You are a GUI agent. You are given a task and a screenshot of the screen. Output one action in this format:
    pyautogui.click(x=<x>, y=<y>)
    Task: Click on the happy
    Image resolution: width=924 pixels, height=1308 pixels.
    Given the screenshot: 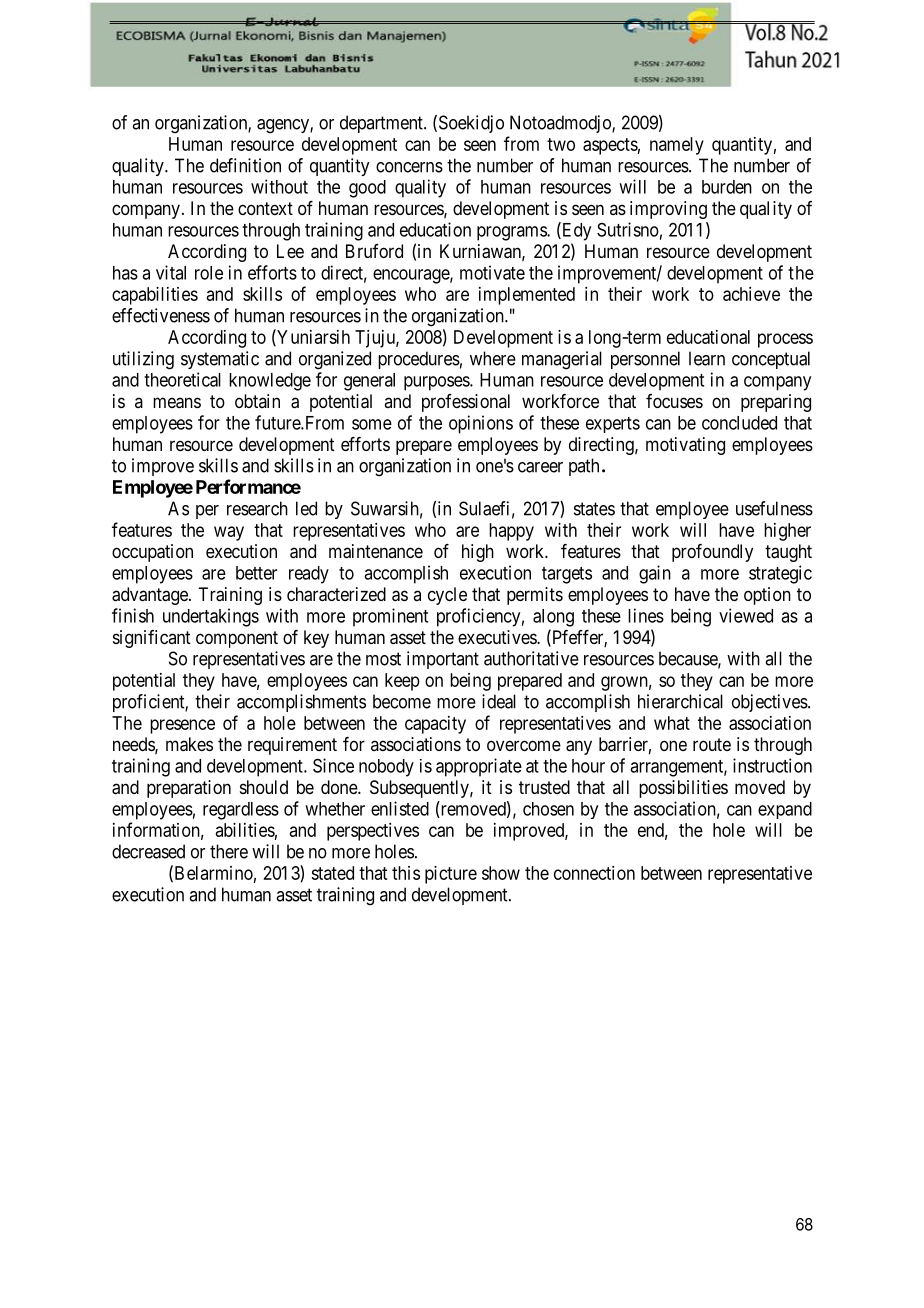 What is the action you would take?
    pyautogui.click(x=511, y=532)
